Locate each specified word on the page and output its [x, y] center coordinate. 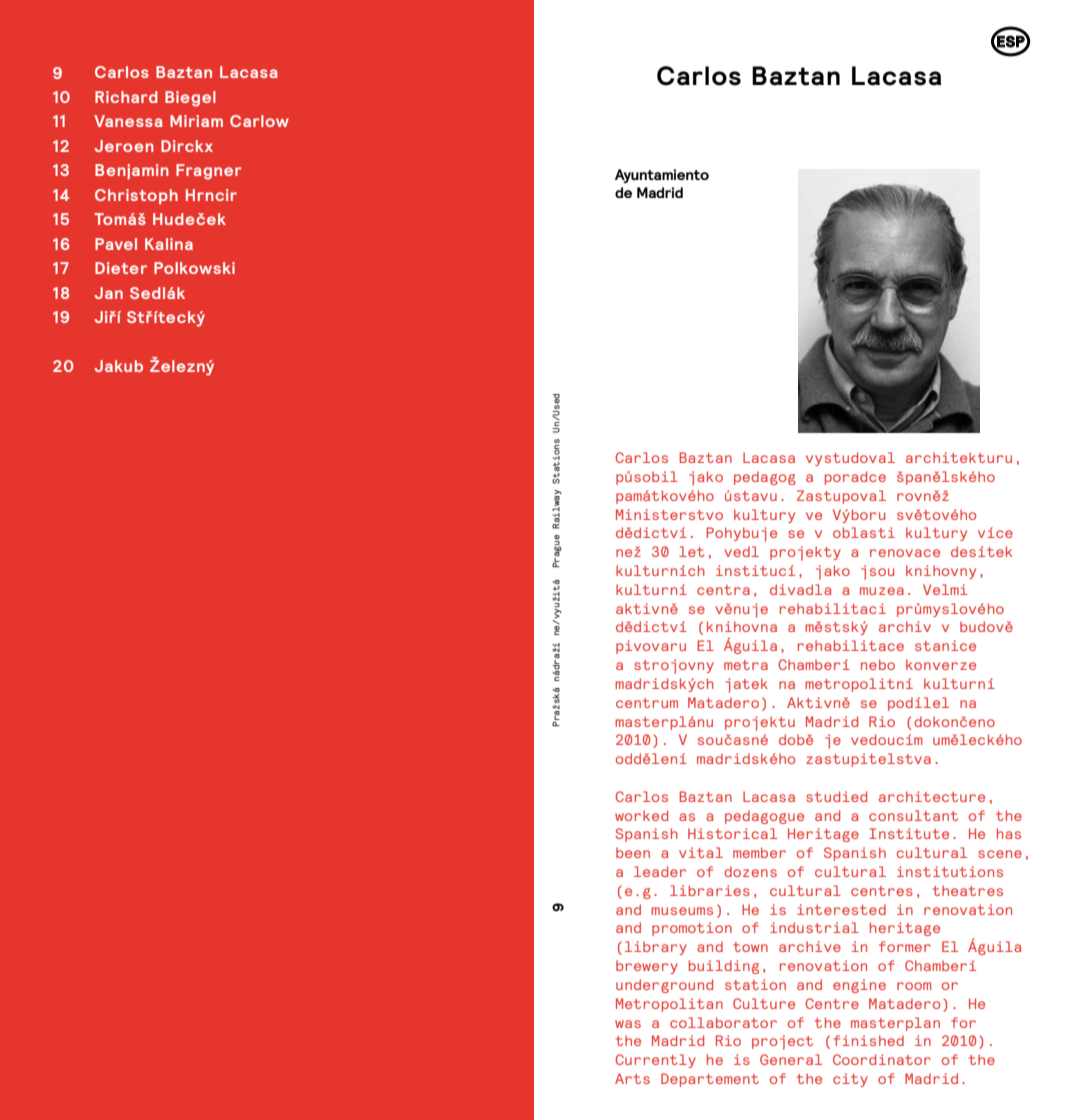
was [628, 1024]
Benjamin [132, 171]
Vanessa [128, 121]
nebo [878, 664]
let [691, 551]
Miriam [196, 121]
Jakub [118, 366]
